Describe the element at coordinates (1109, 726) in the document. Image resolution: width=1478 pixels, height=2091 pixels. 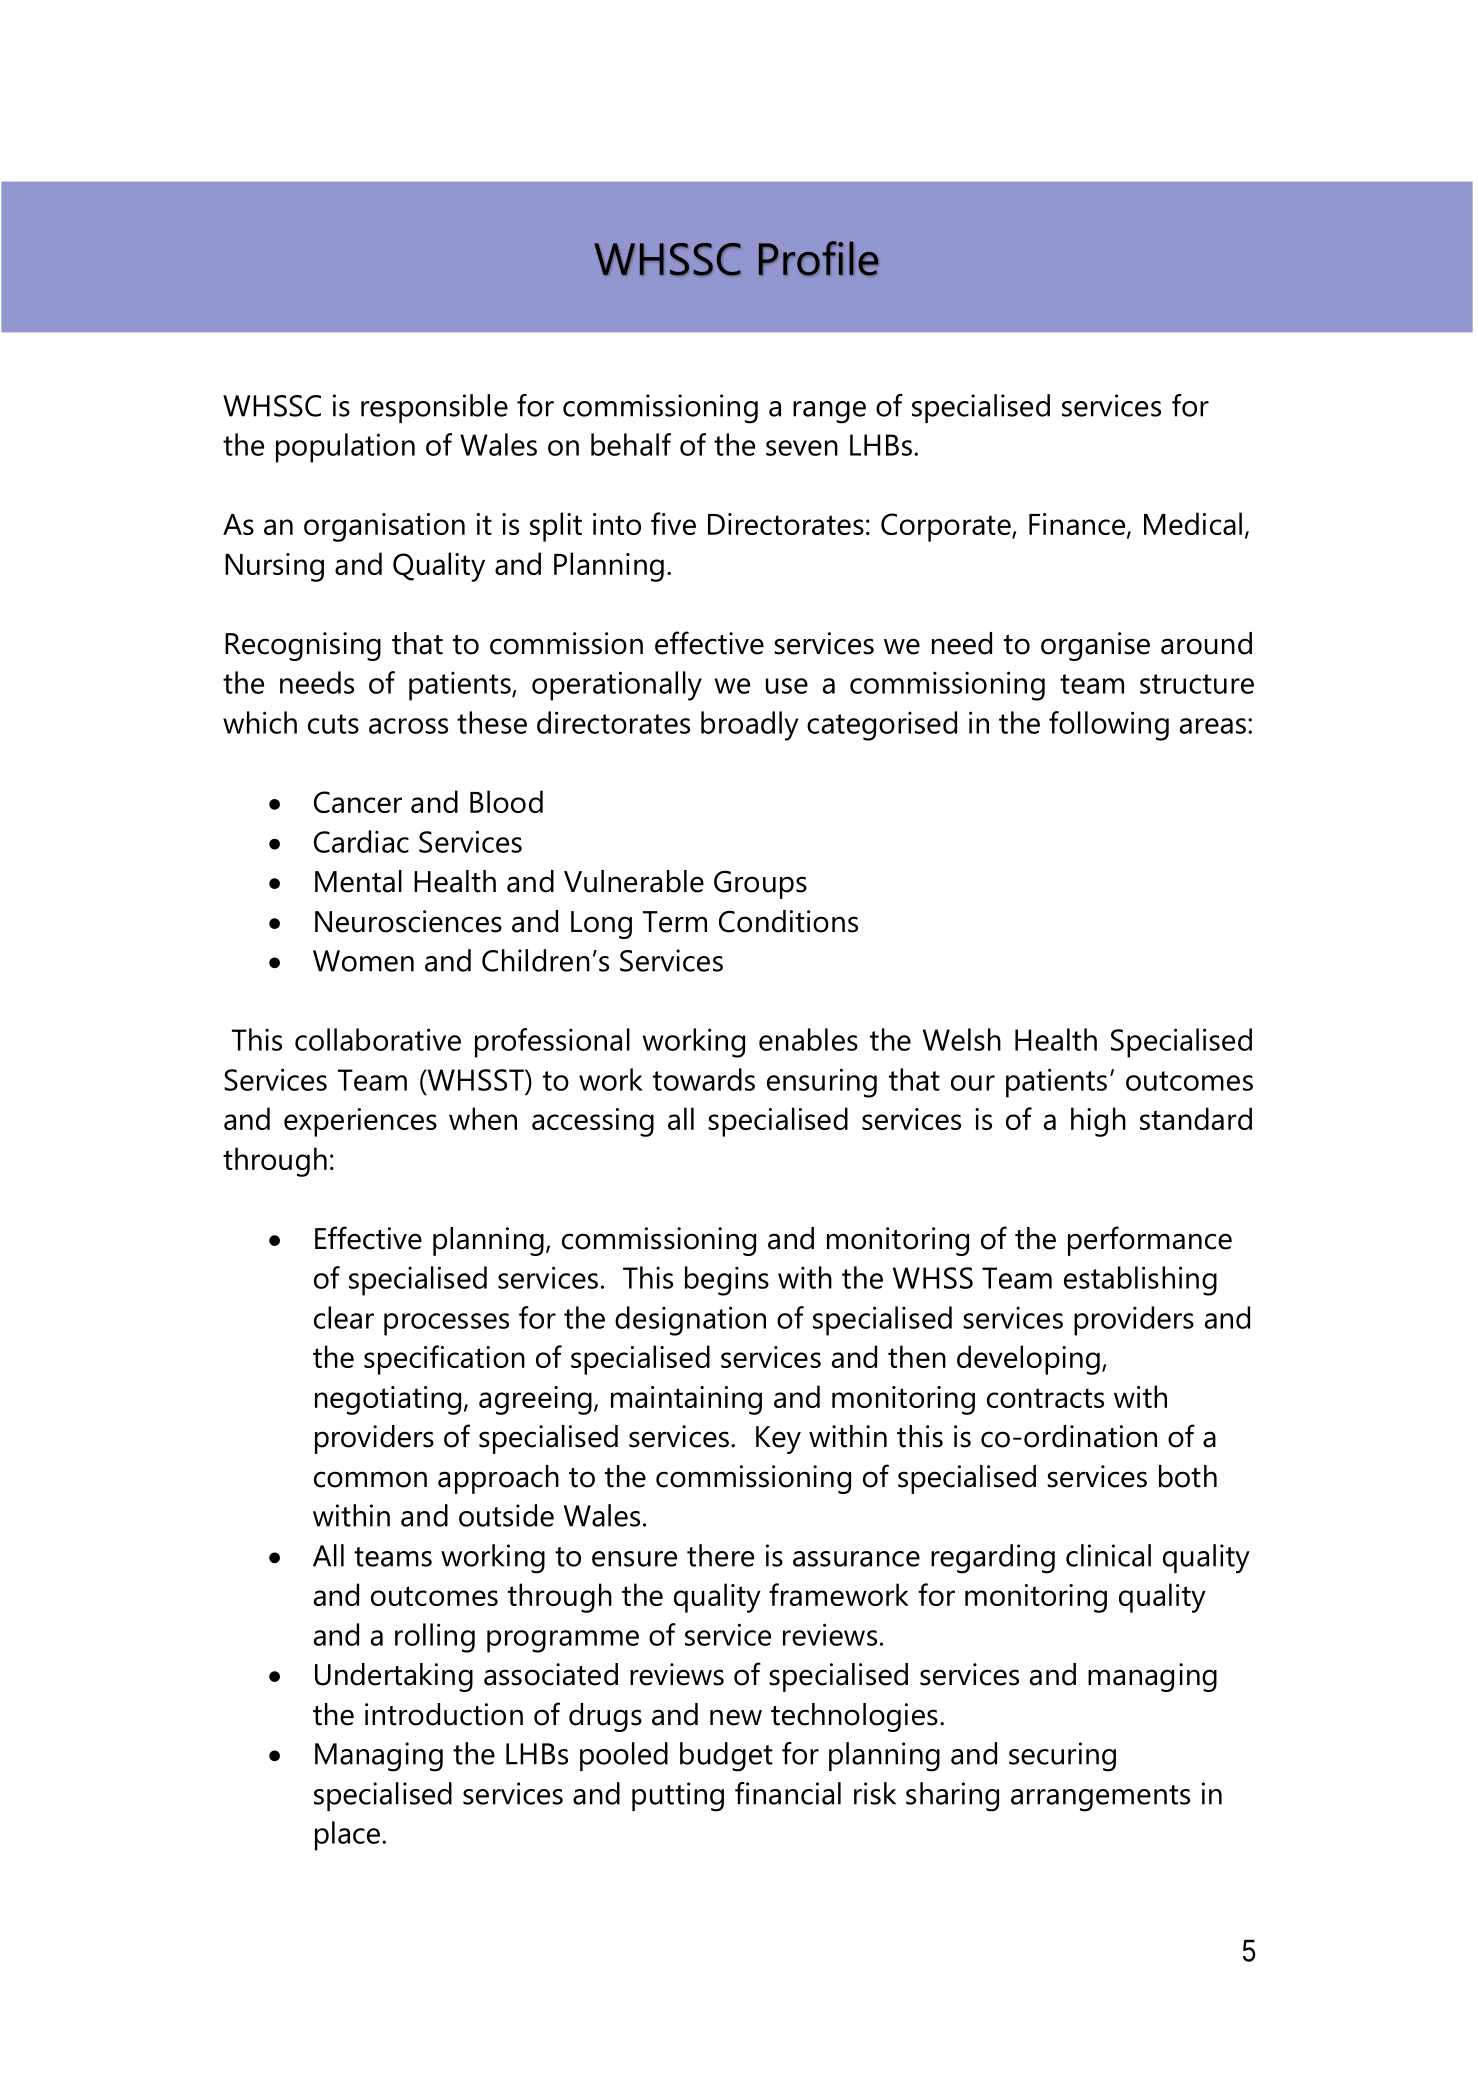
I see `following` at that location.
